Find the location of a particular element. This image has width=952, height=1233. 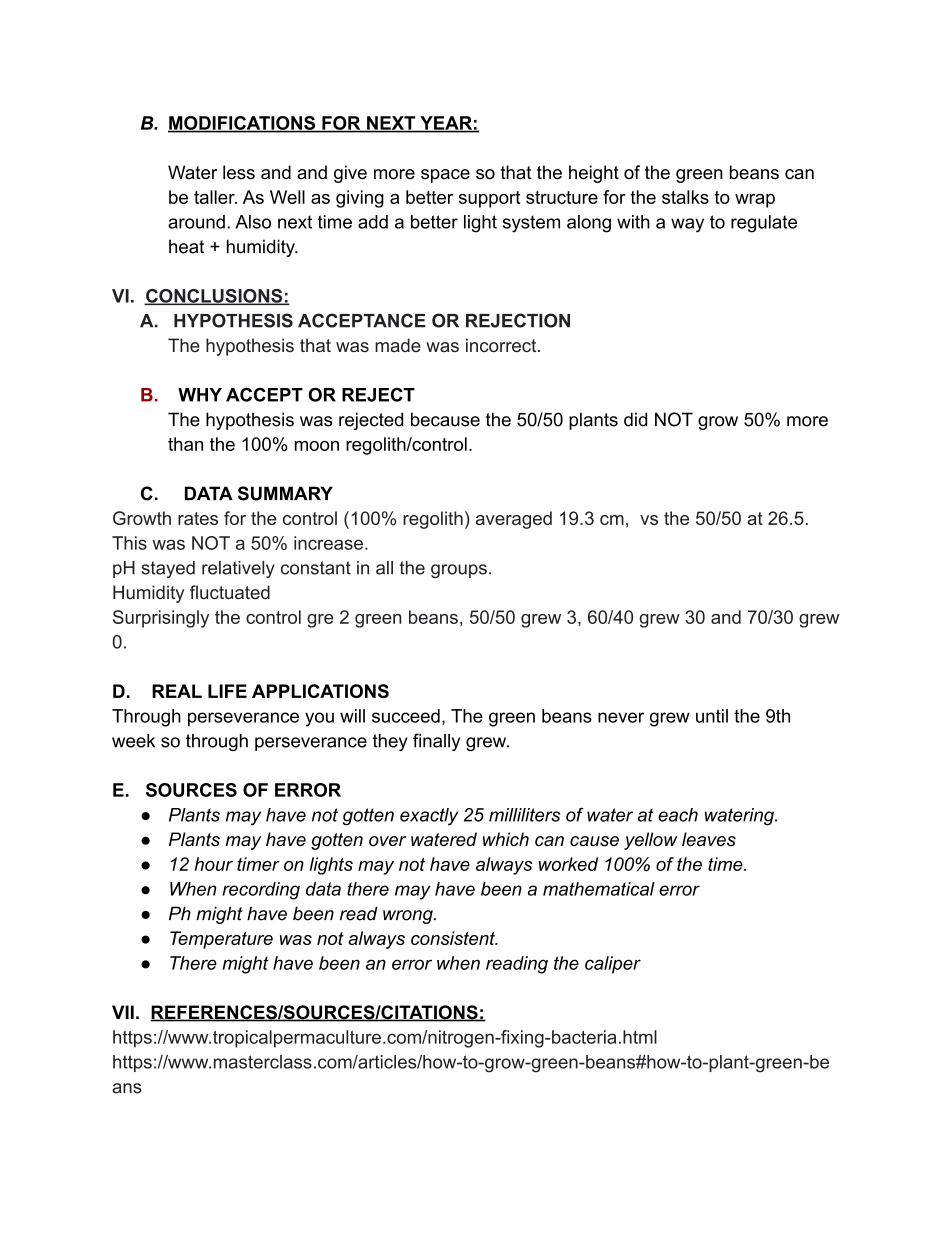

week is located at coordinates (133, 741).
